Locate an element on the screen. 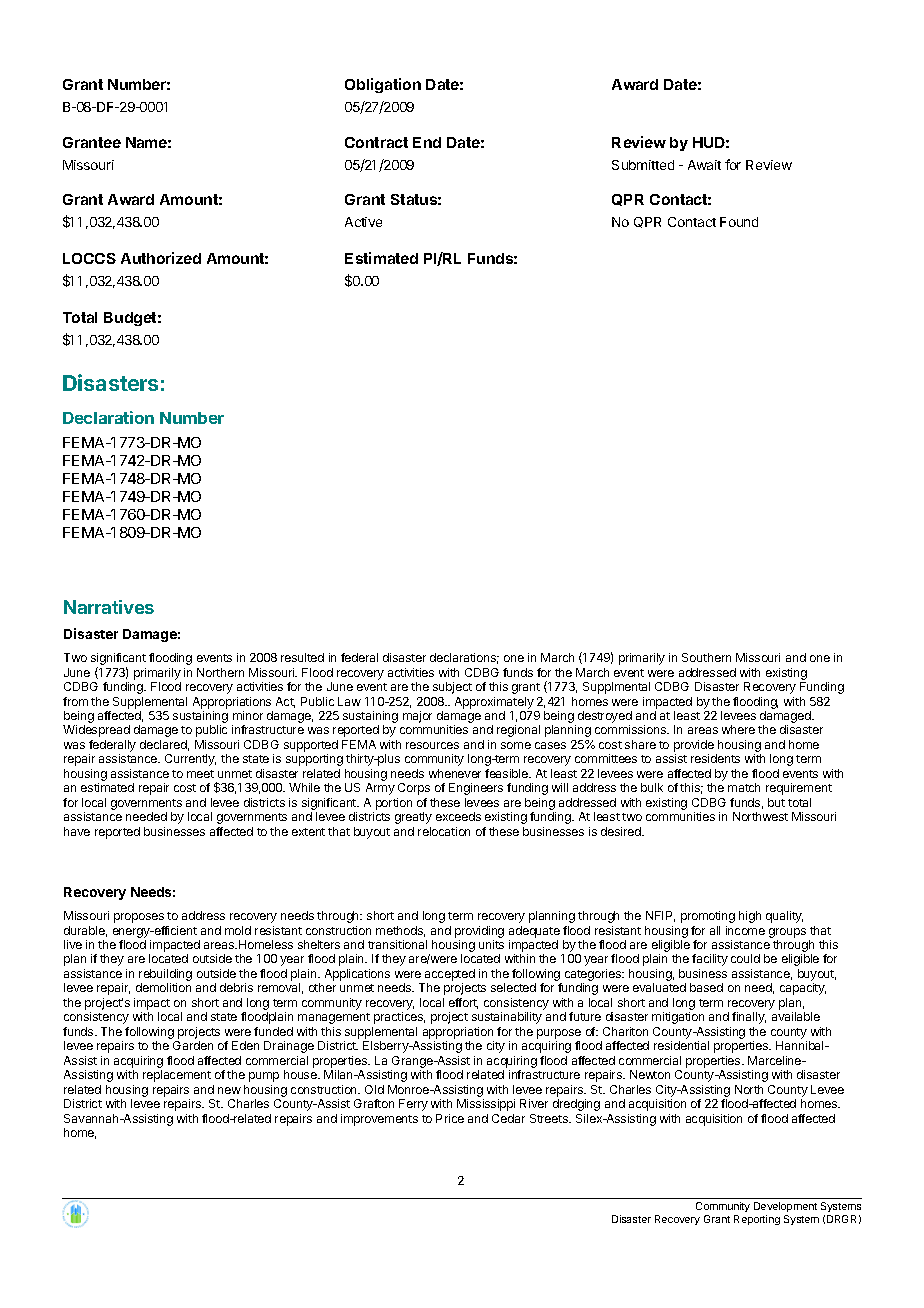  Narratives is located at coordinates (109, 607).
